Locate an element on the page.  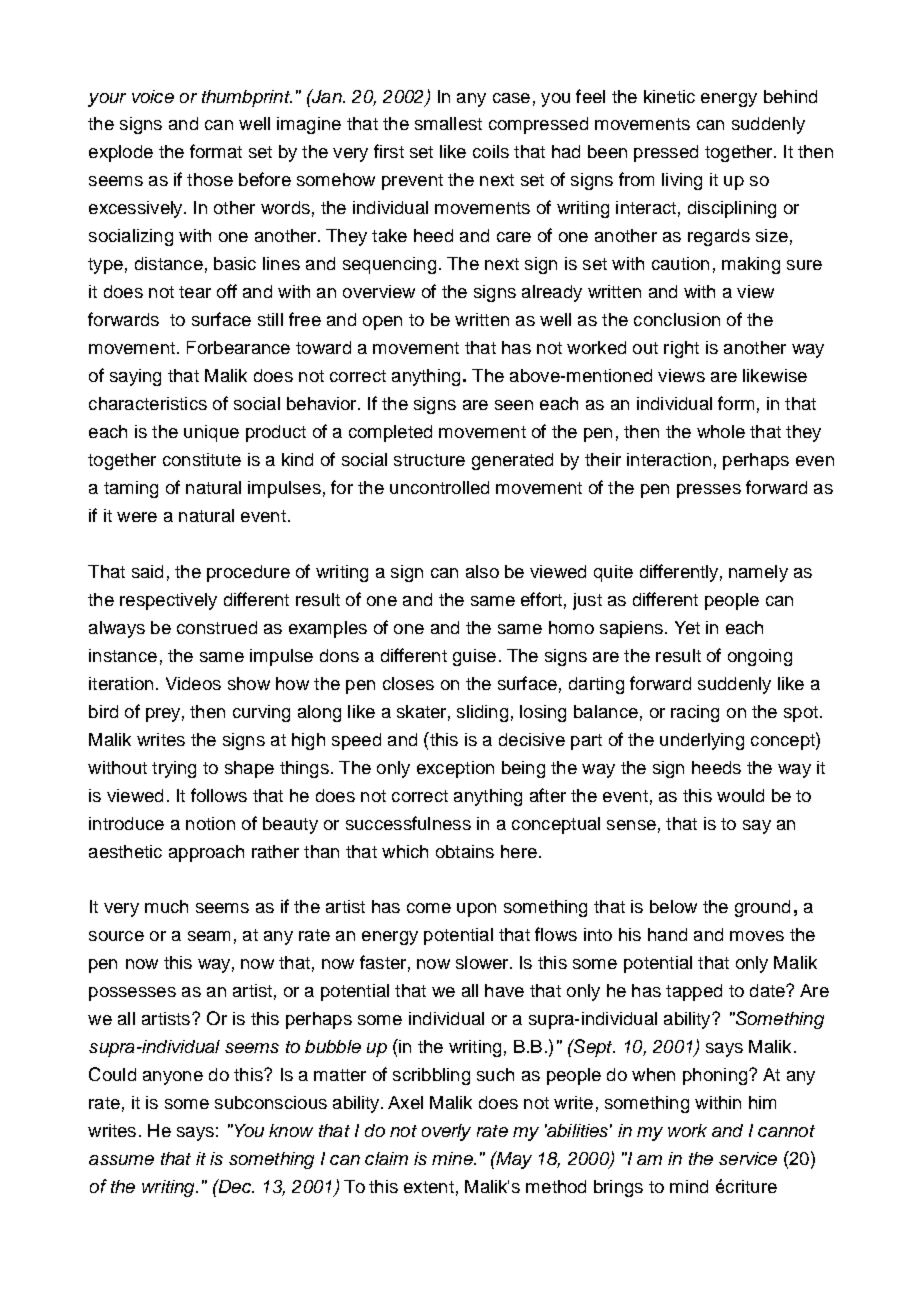
uncontrolled is located at coordinates (439, 487).
